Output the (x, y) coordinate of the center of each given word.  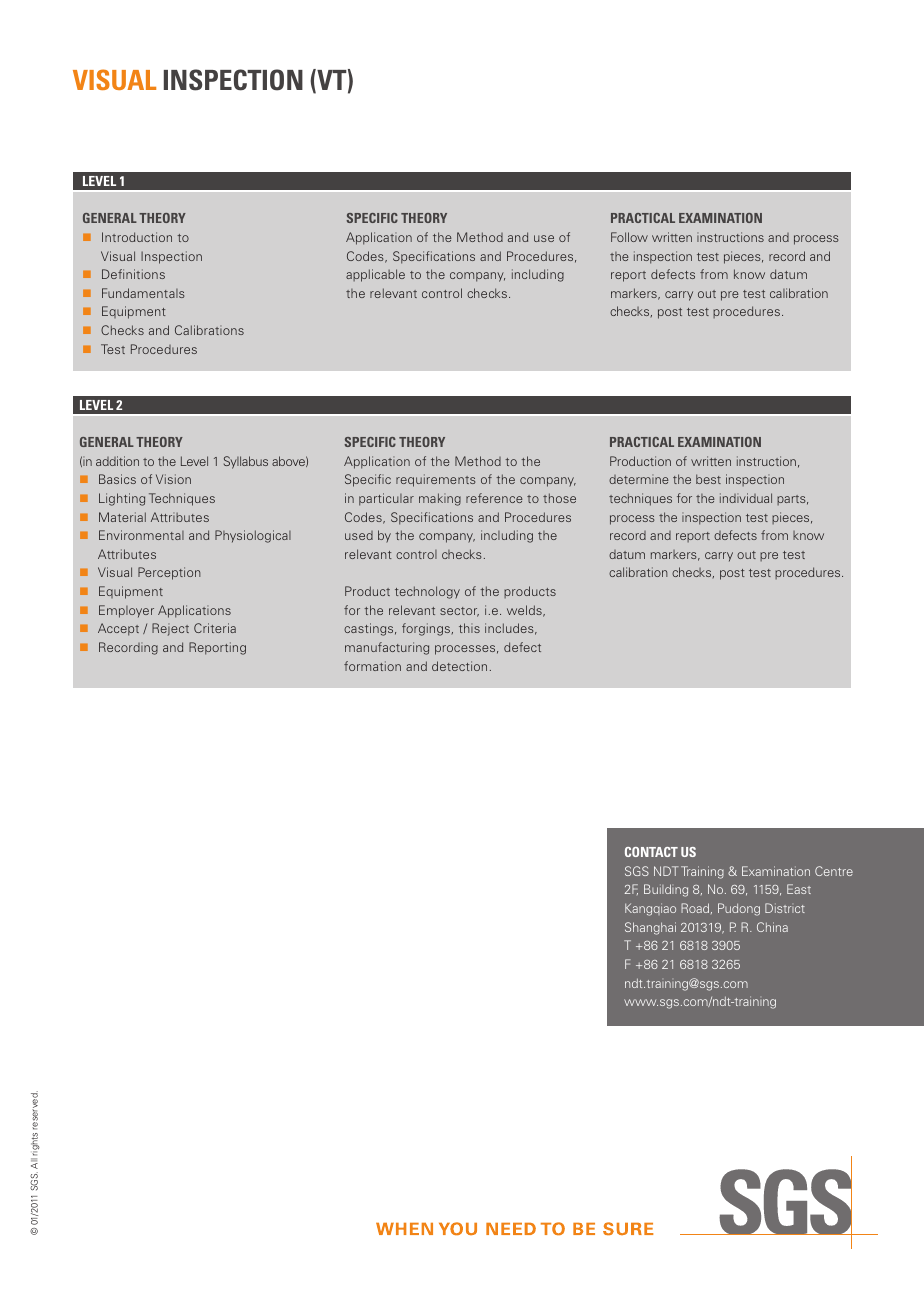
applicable (375, 275)
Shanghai (650, 928)
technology (427, 592)
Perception (169, 573)
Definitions (133, 274)
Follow (629, 237)
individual (746, 498)
